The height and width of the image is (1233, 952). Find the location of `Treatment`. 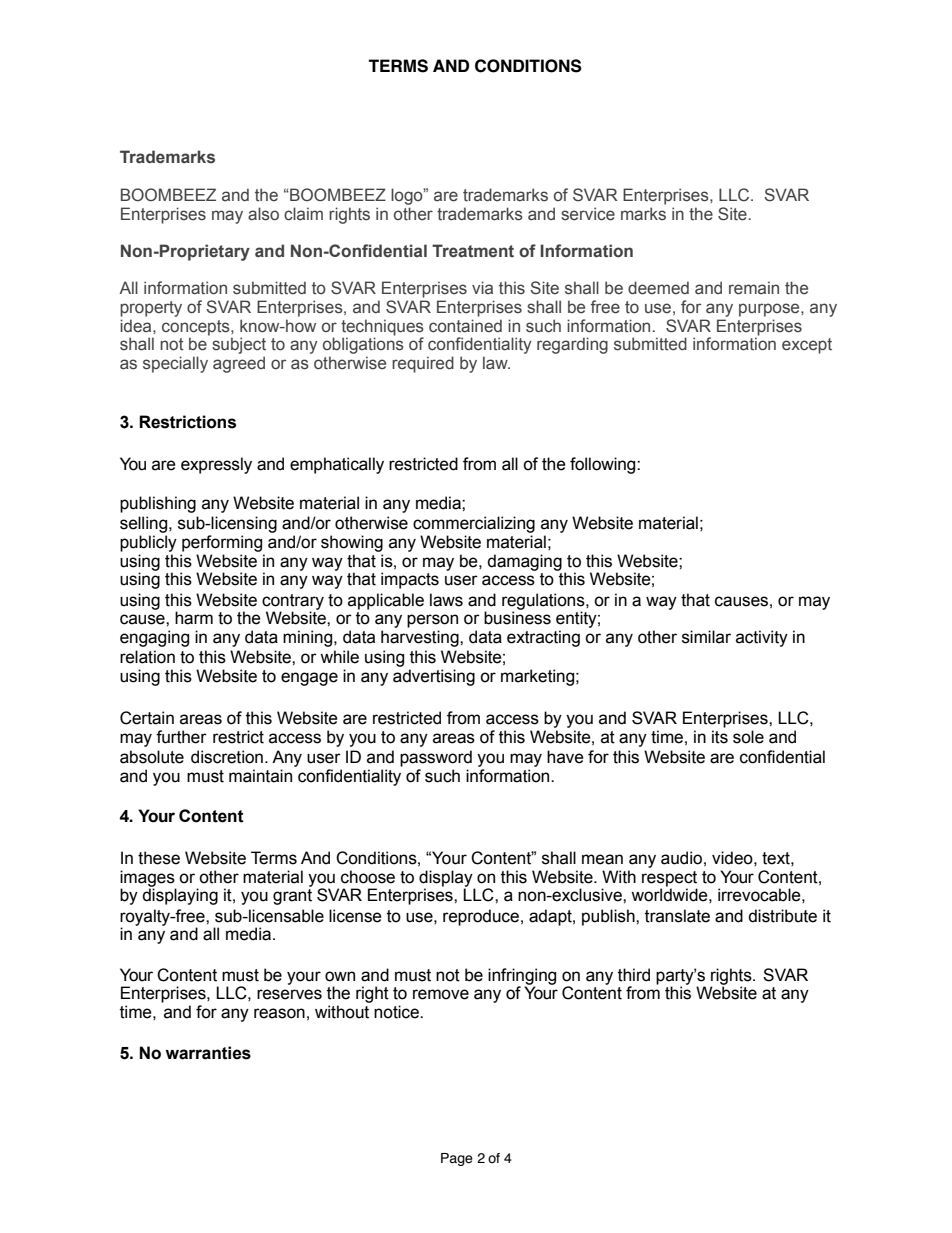

Treatment is located at coordinates (473, 251).
